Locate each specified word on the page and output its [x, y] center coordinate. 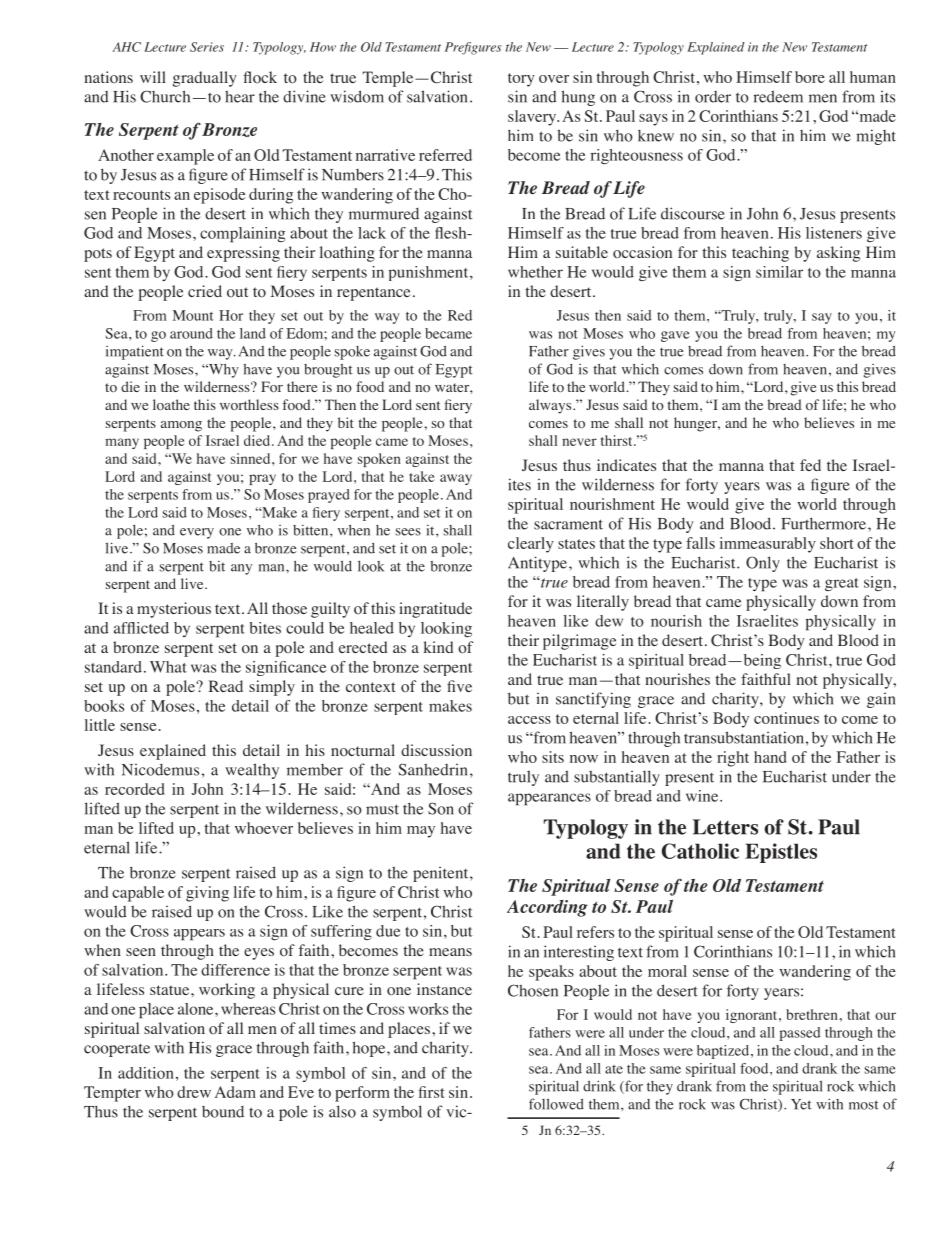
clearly [531, 545]
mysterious [174, 610]
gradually [205, 79]
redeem [778, 96]
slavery [533, 118]
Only [763, 564]
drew [194, 1092]
